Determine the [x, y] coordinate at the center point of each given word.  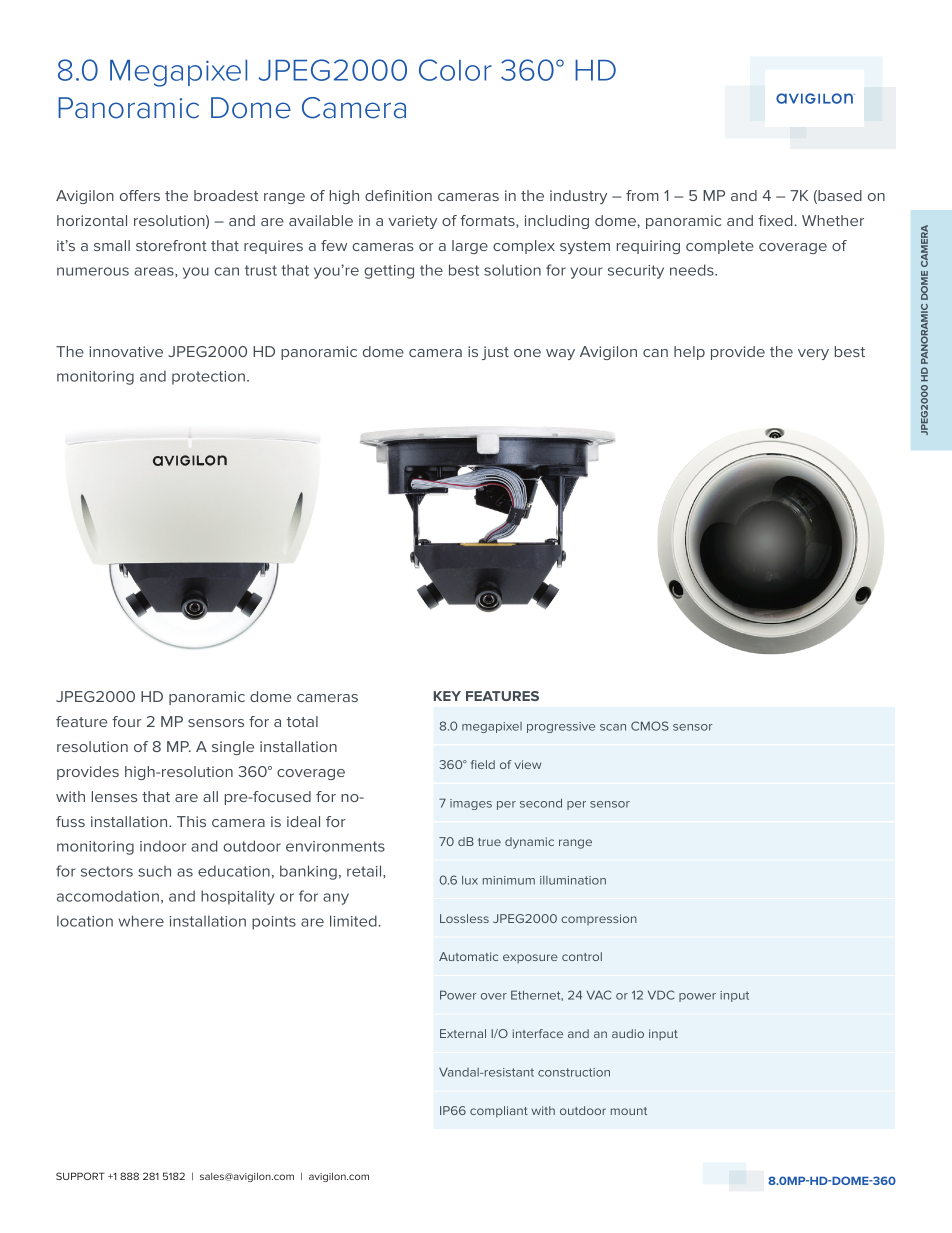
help [689, 353]
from [642, 195]
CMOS [650, 726]
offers [140, 195]
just [495, 353]
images [471, 804]
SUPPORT [80, 1176]
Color [455, 70]
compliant [499, 1112]
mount [629, 1111]
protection [208, 378]
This [191, 821]
